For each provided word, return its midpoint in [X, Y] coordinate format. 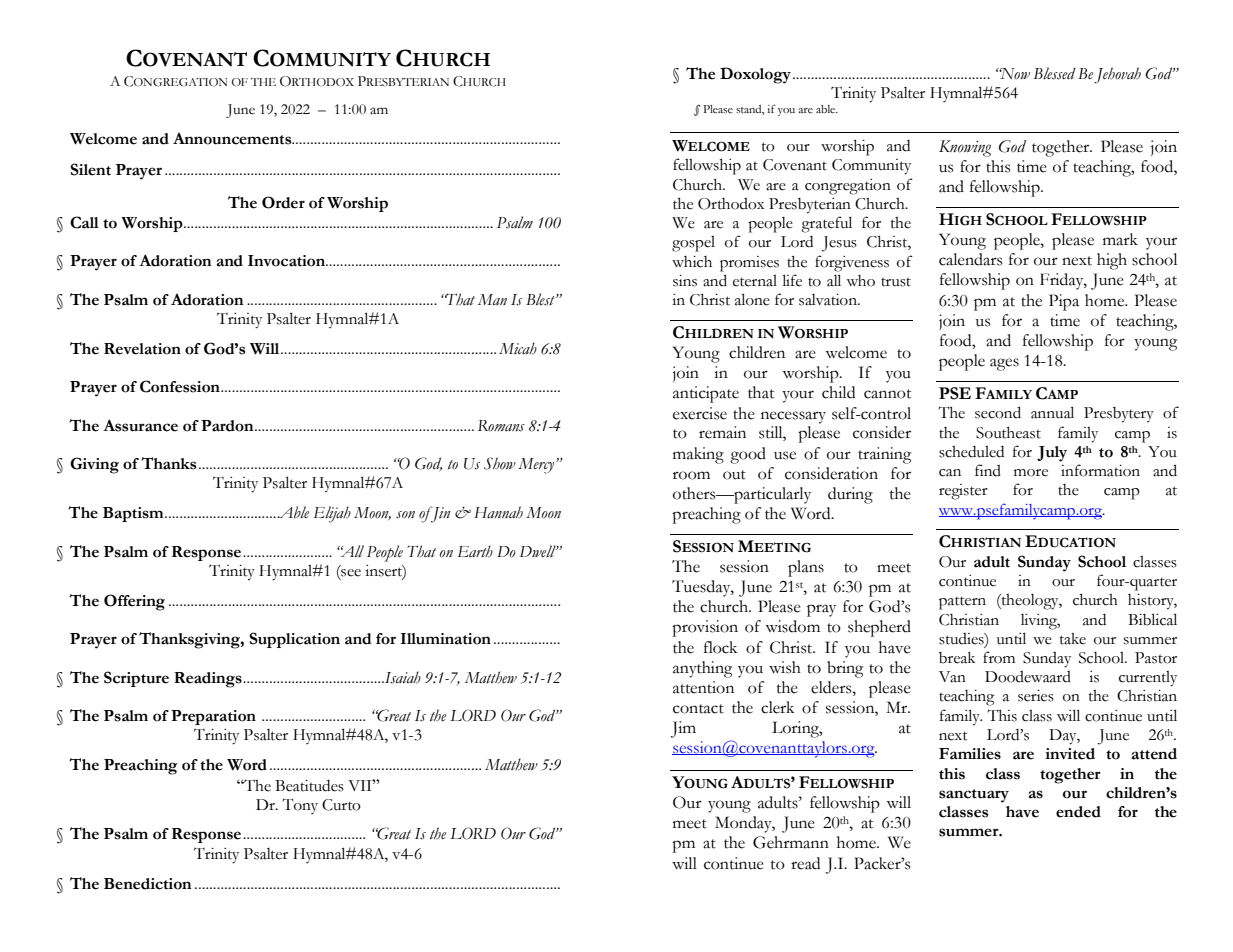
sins [685, 281]
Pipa [1064, 302]
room [691, 475]
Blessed [1054, 73]
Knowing [965, 148]
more [1031, 473]
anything [702, 669]
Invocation [288, 261]
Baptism [133, 514]
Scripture [136, 679]
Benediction [148, 884]
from [999, 657]
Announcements [233, 139]
